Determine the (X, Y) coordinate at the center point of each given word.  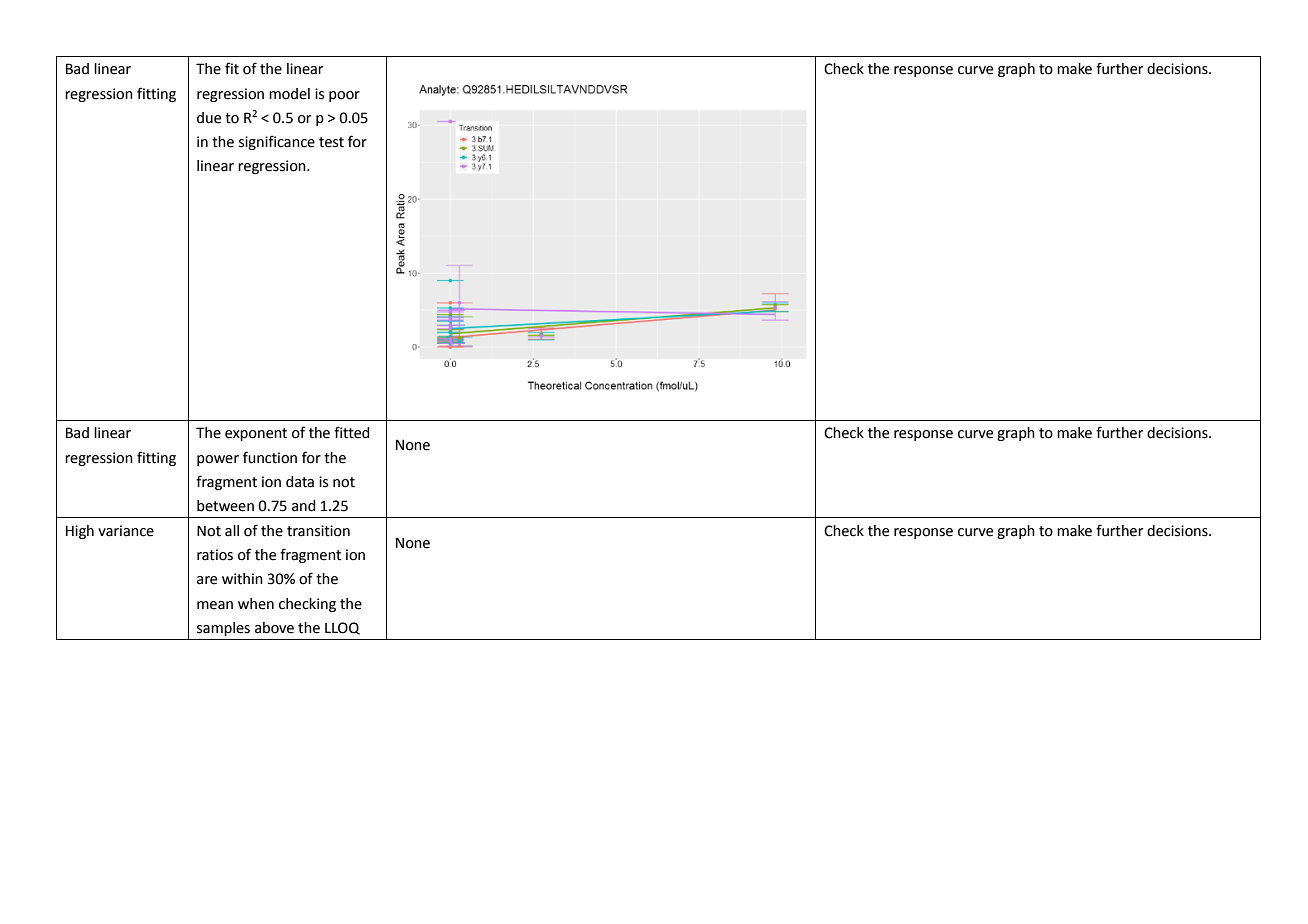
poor (344, 96)
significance (277, 142)
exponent (256, 434)
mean (215, 605)
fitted (352, 432)
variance (126, 531)
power (218, 460)
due (209, 118)
